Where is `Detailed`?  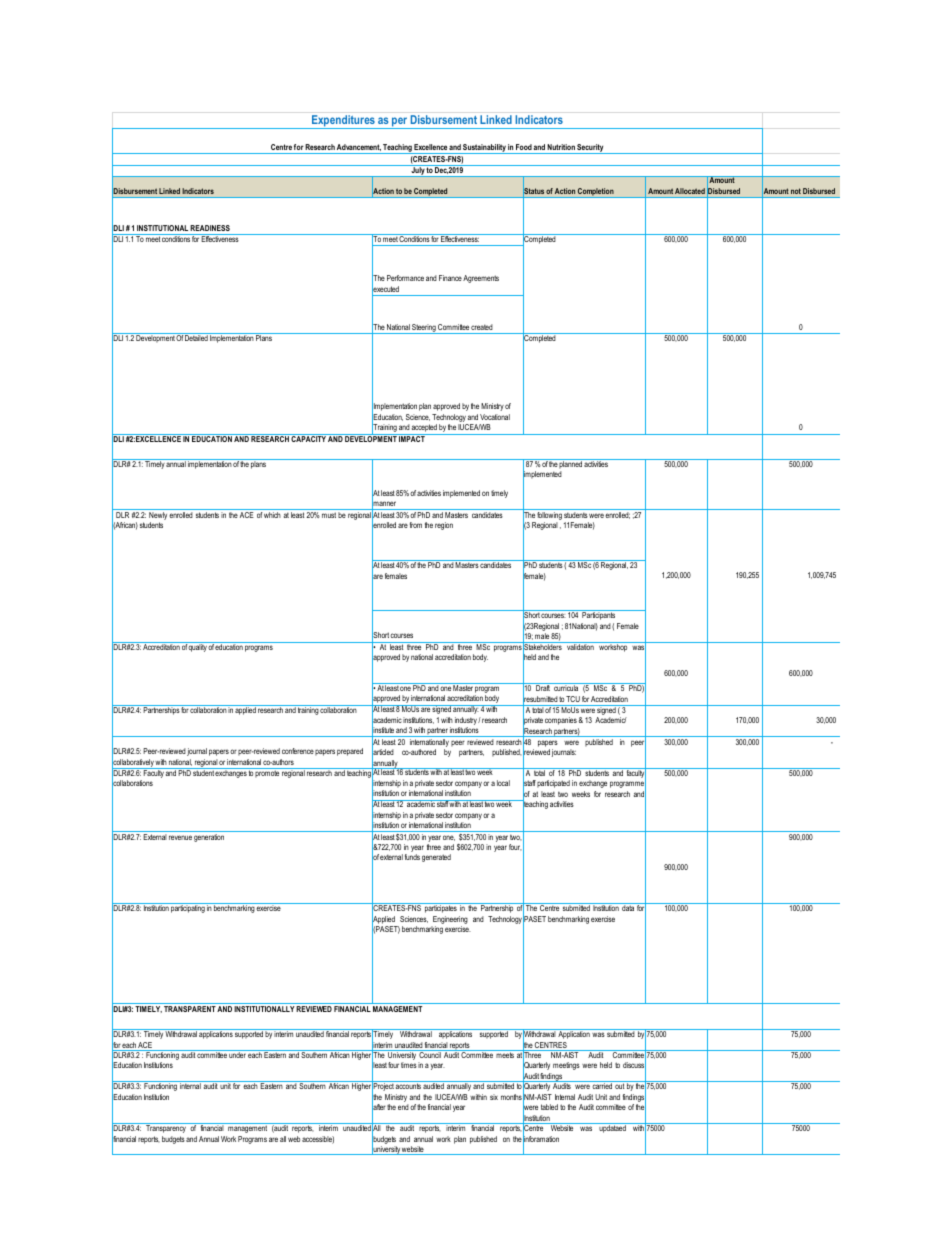
Detailed is located at coordinates (197, 337).
